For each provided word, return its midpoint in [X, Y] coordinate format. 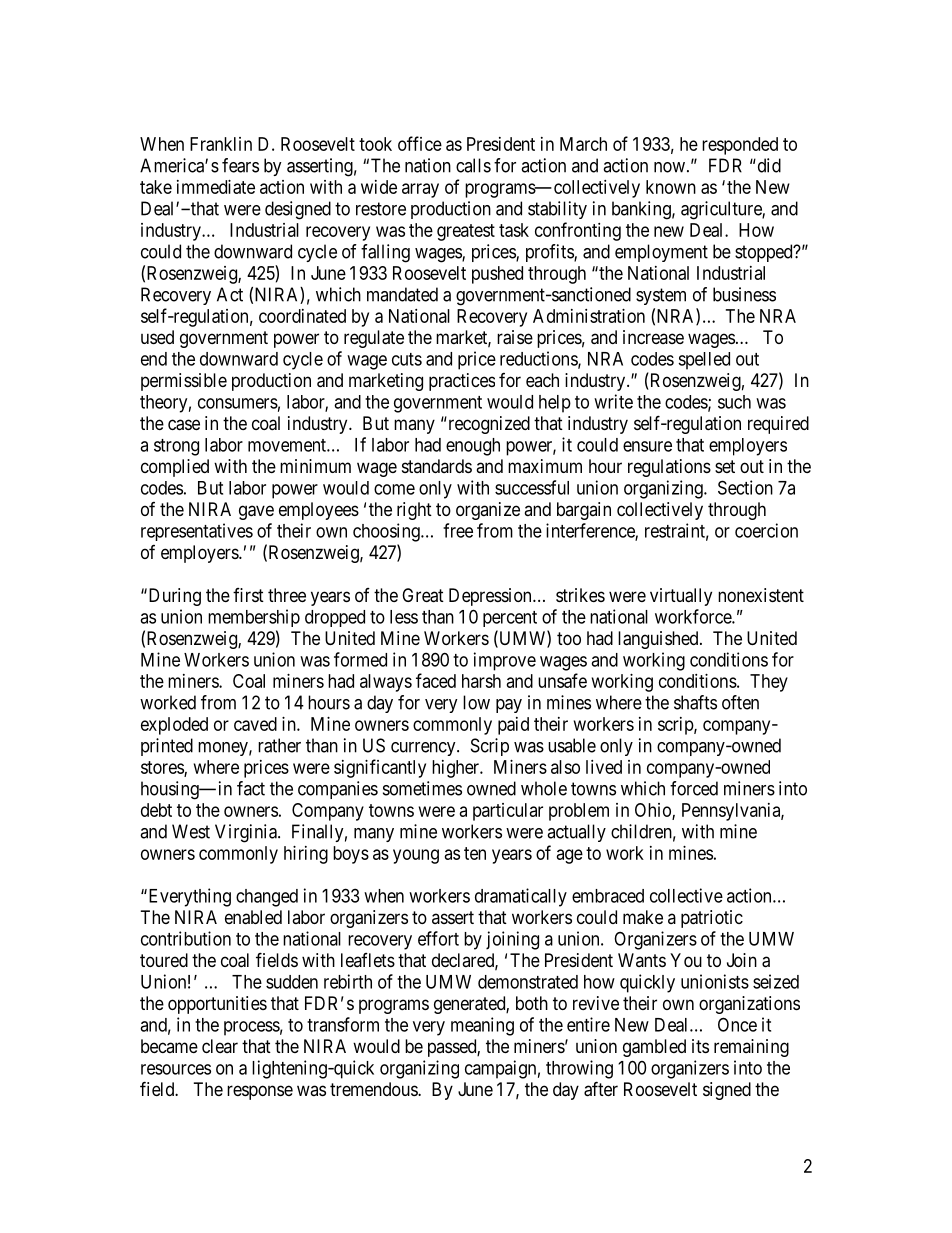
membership [254, 618]
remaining [751, 1048]
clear [220, 1046]
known [671, 187]
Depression [491, 597]
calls [473, 165]
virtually [681, 597]
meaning [482, 1026]
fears [240, 165]
